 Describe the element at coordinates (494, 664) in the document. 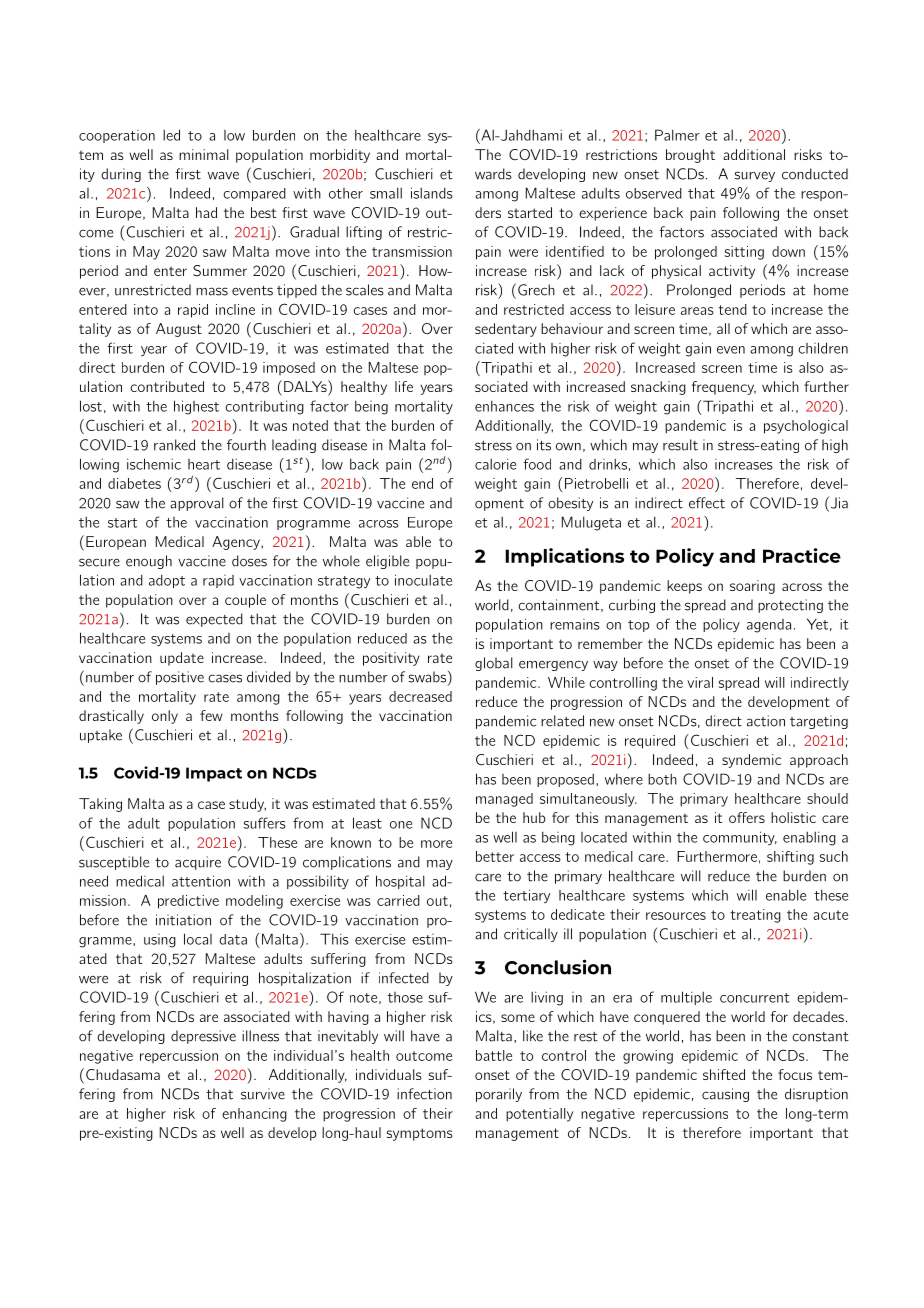

I see `global` at that location.
